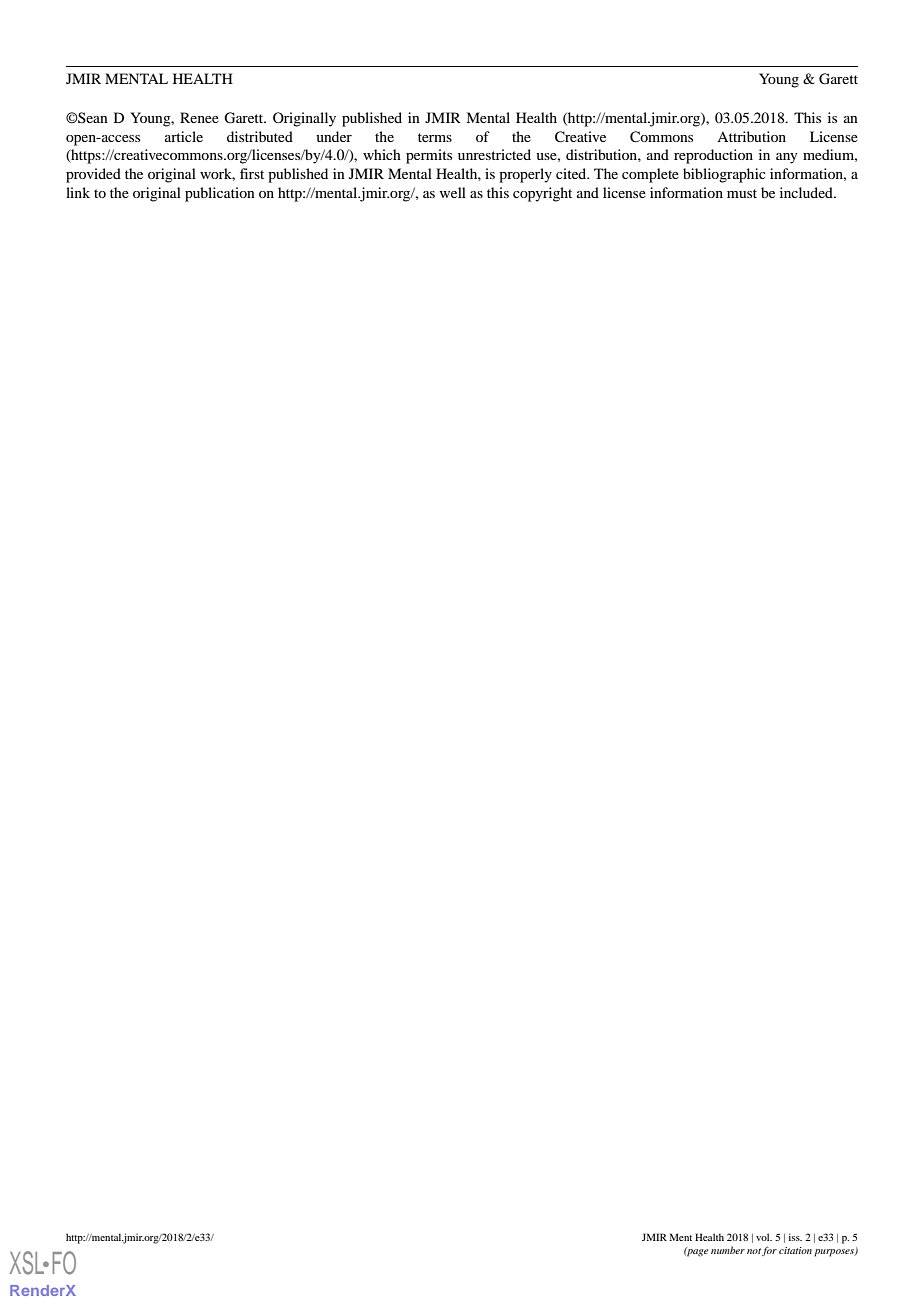 The image size is (924, 1308). What do you see at coordinates (184, 136) in the screenshot?
I see `article` at bounding box center [184, 136].
